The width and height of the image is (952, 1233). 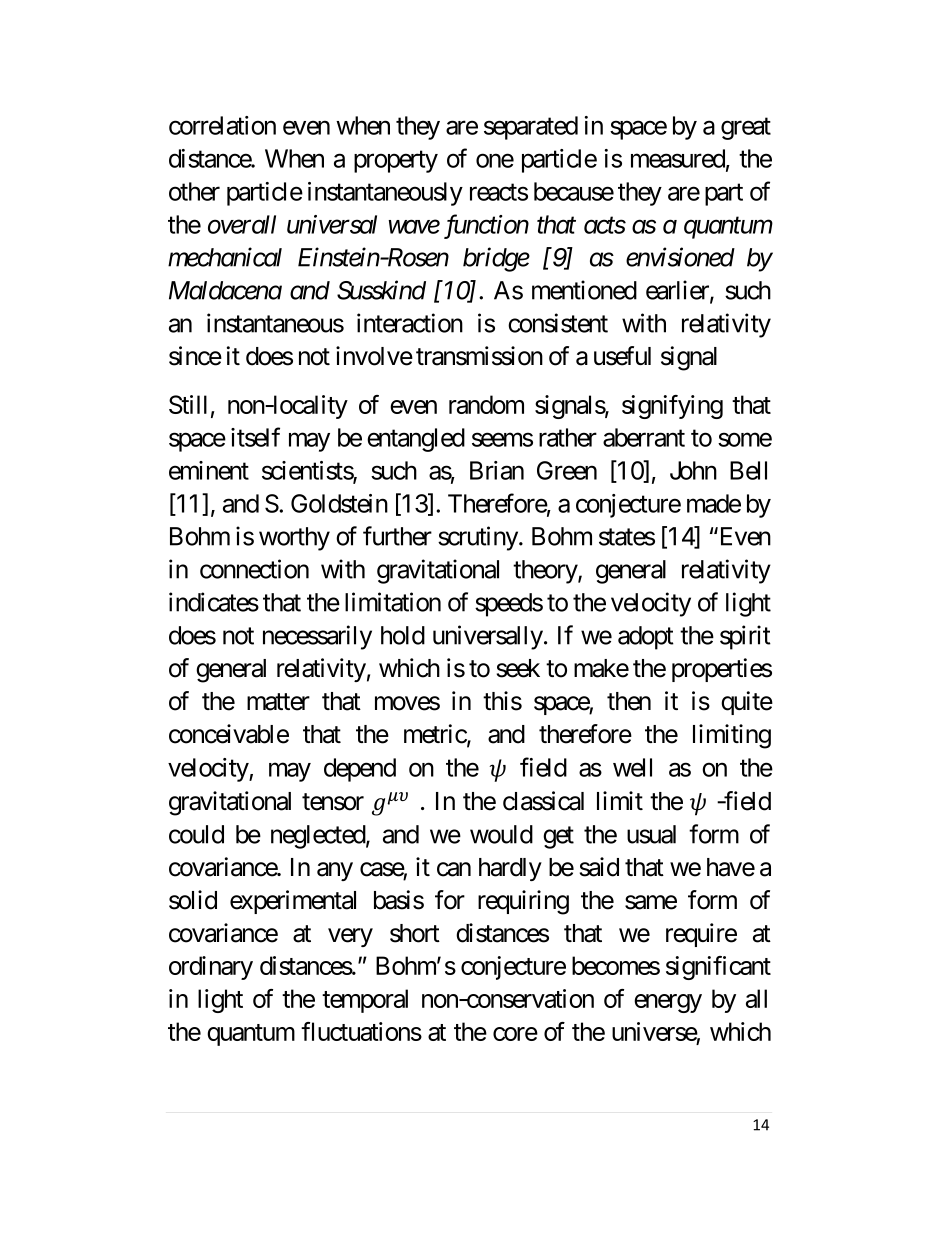 I want to click on seek, so click(x=518, y=668).
